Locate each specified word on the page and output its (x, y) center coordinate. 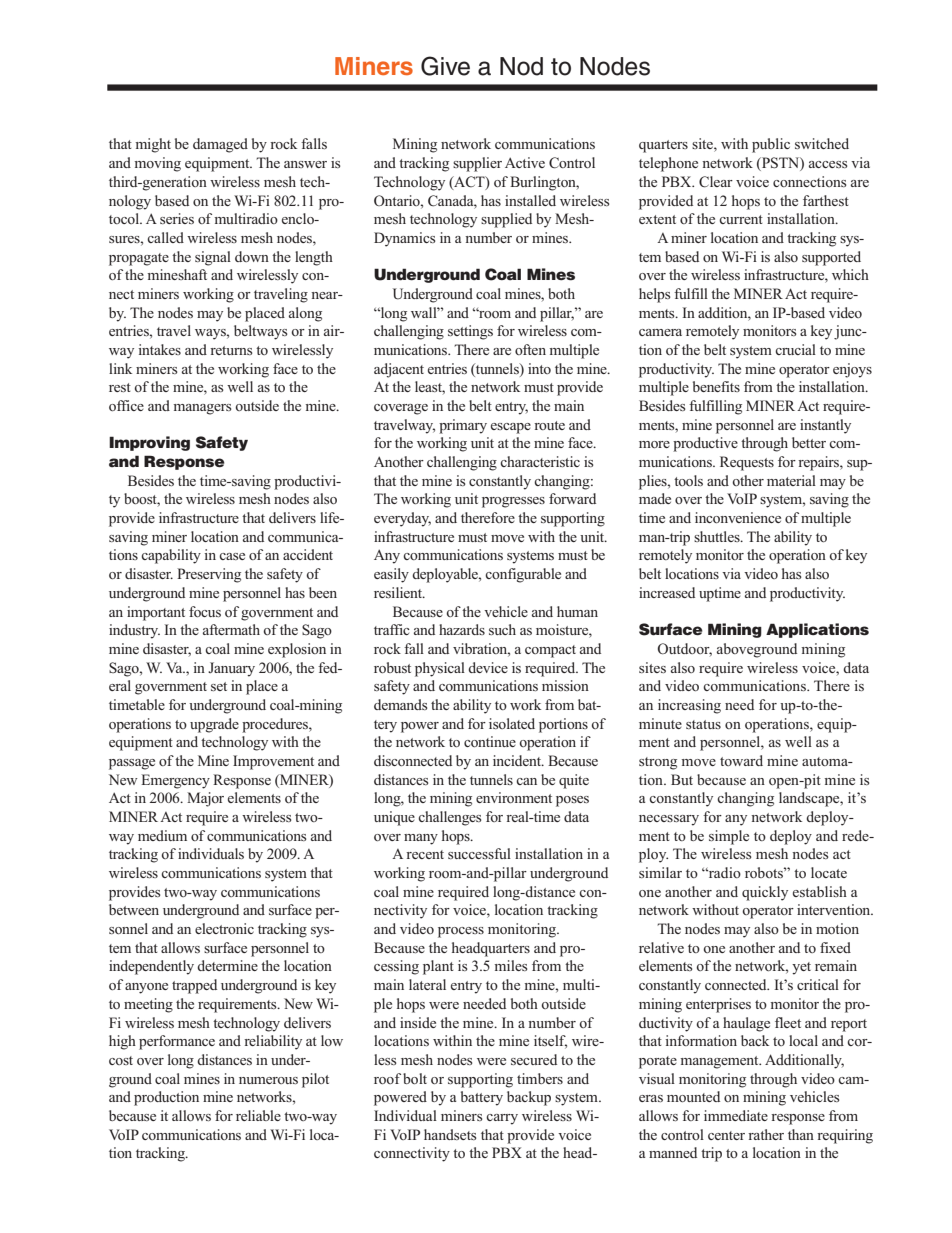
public (771, 145)
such (502, 629)
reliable (258, 1115)
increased (667, 592)
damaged (220, 145)
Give (445, 66)
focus (205, 611)
